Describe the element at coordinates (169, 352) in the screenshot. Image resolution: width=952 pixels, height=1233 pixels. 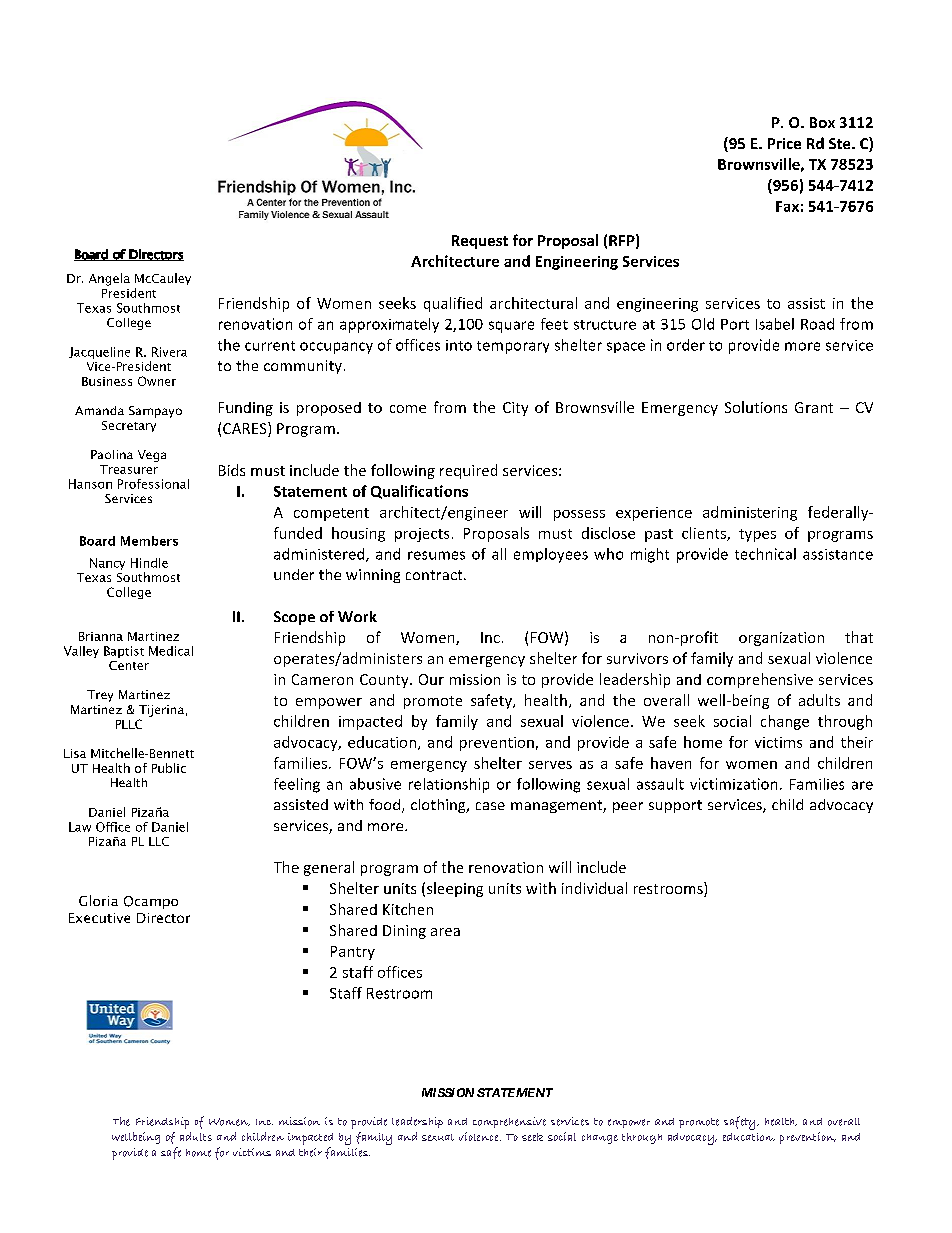
I see `Rivera` at that location.
